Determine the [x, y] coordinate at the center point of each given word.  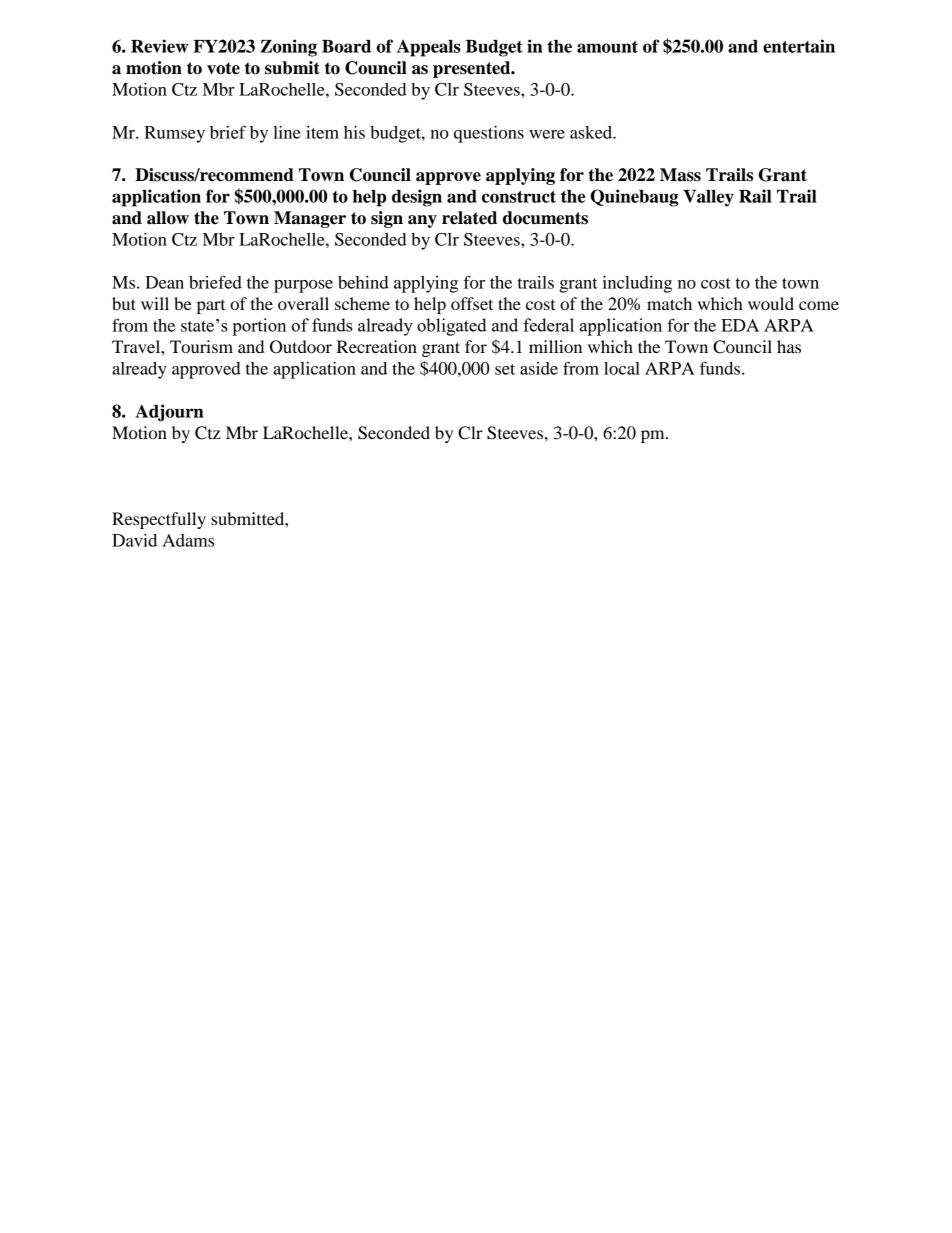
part [211, 307]
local [622, 368]
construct [519, 197]
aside [539, 368]
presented [473, 69]
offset [472, 303]
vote [223, 68]
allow [168, 218]
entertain [799, 46]
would [771, 303]
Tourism [201, 346]
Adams [188, 540]
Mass [680, 175]
